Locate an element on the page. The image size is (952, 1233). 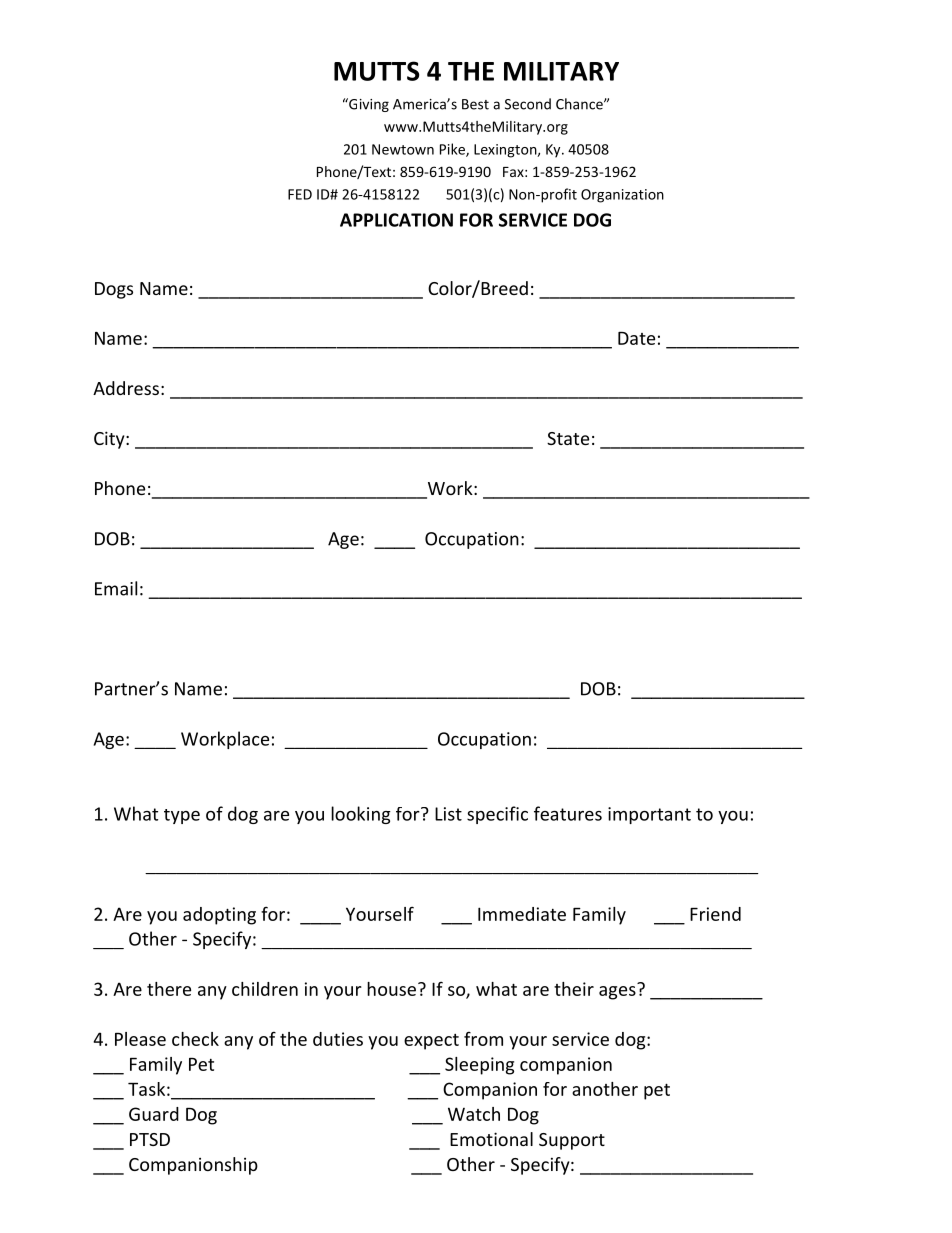
Organization is located at coordinates (622, 196).
